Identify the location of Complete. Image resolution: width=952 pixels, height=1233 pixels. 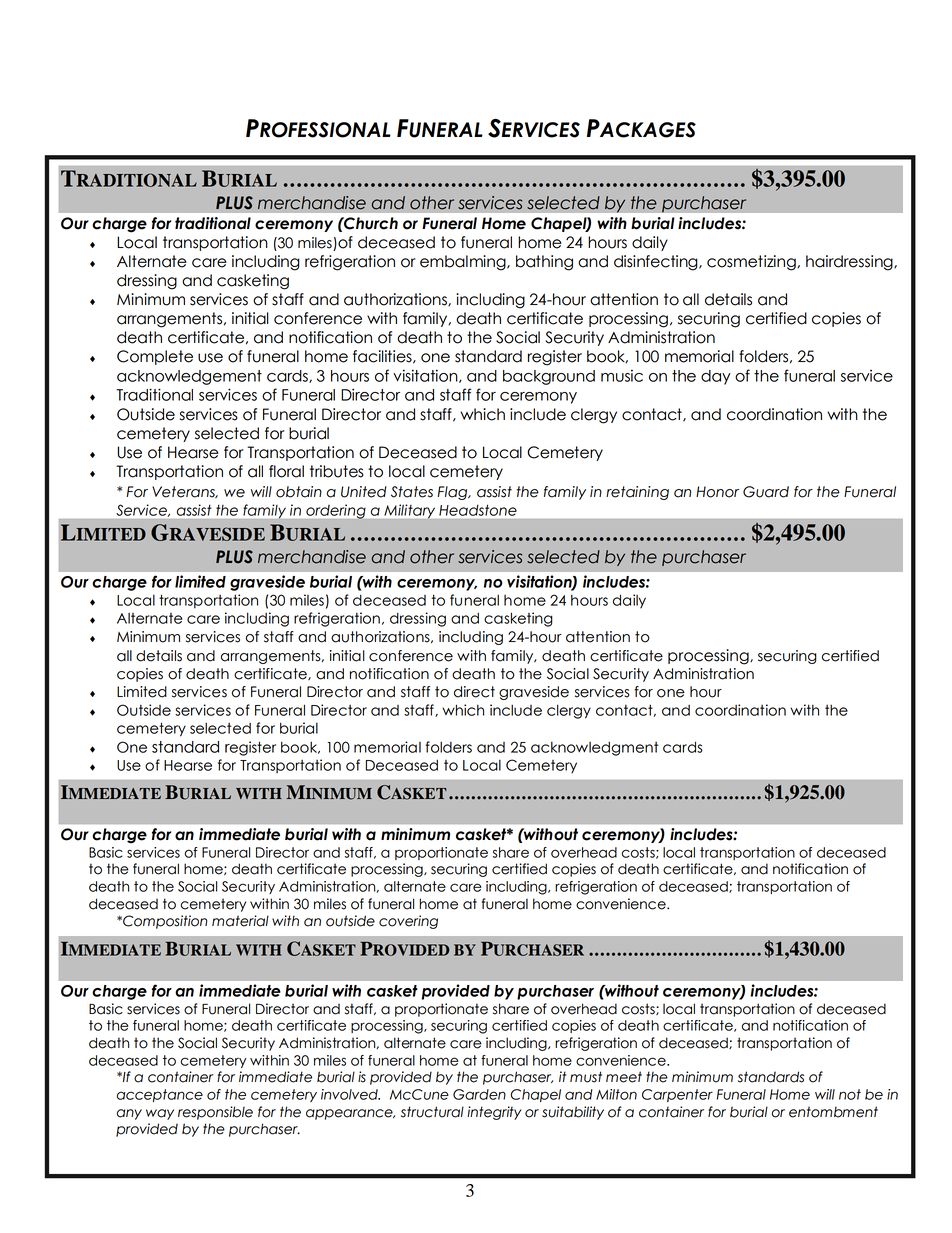
(155, 357).
